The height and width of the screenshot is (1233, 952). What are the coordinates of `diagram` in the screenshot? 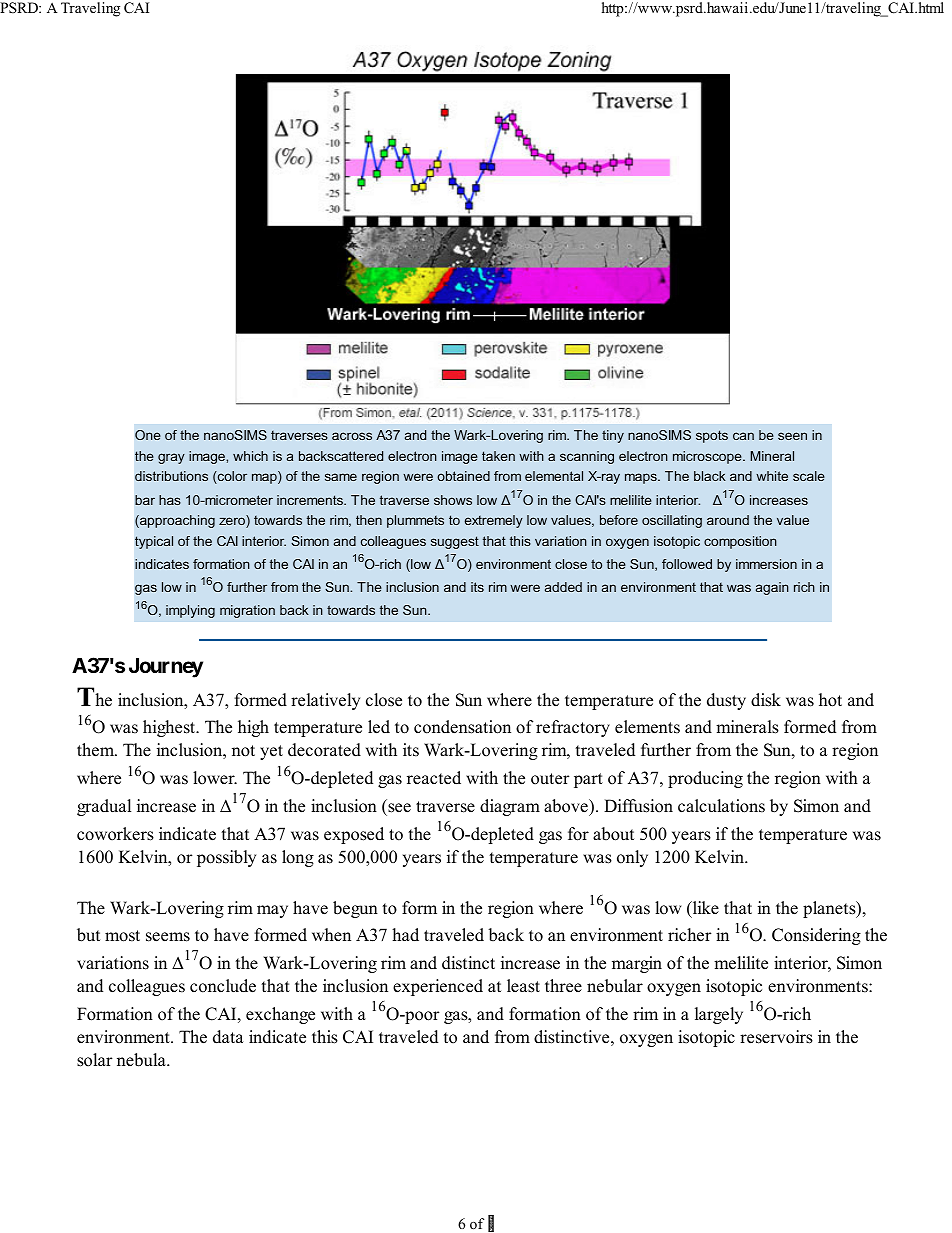 It's located at (510, 807).
